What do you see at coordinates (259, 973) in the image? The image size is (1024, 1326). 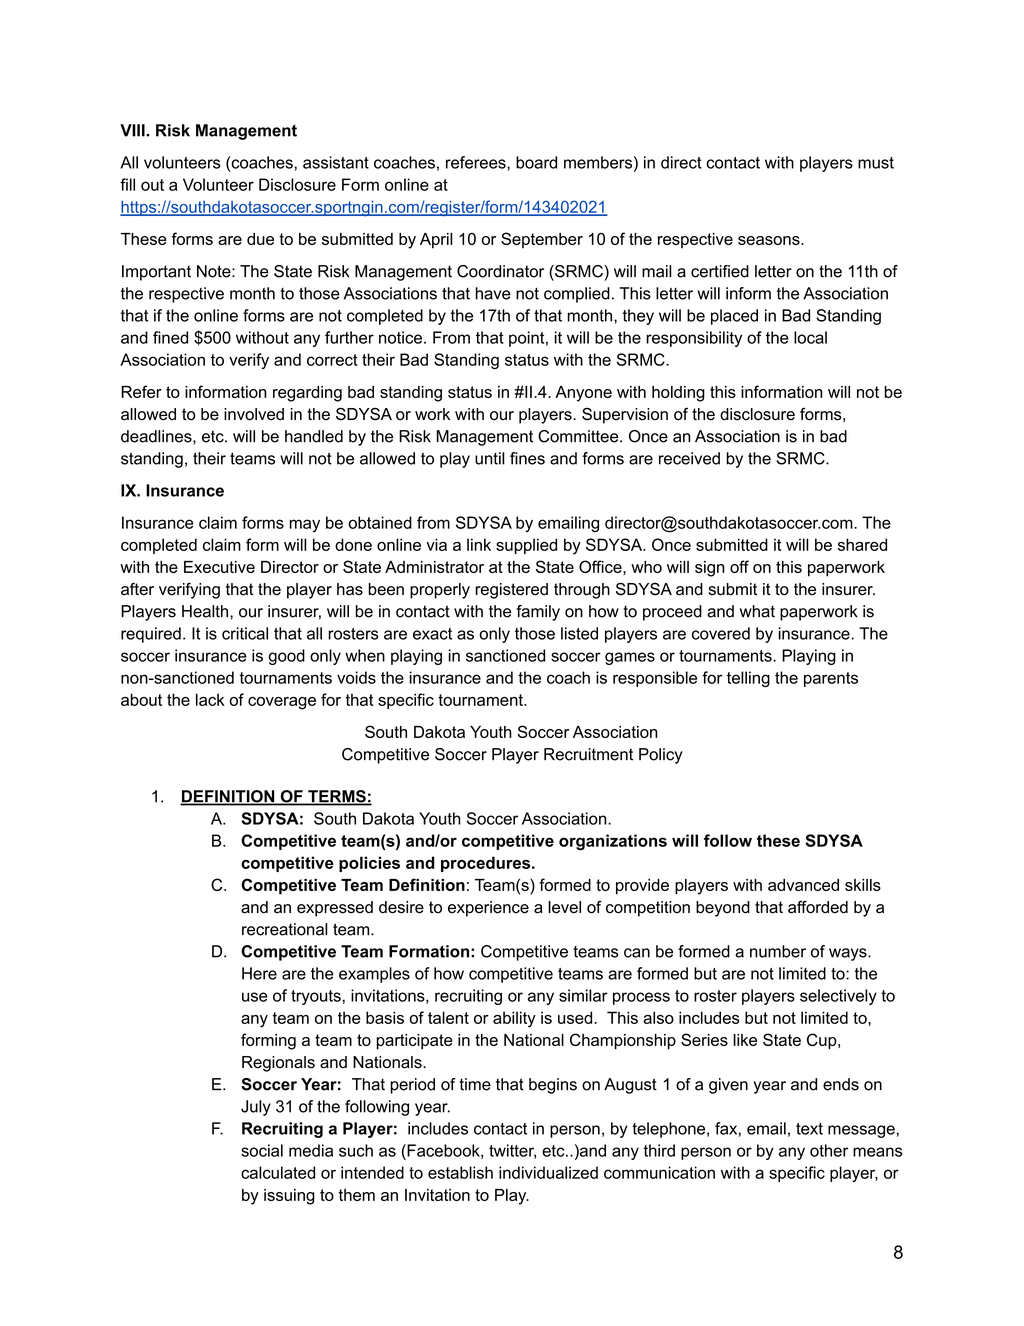 I see `Here` at bounding box center [259, 973].
